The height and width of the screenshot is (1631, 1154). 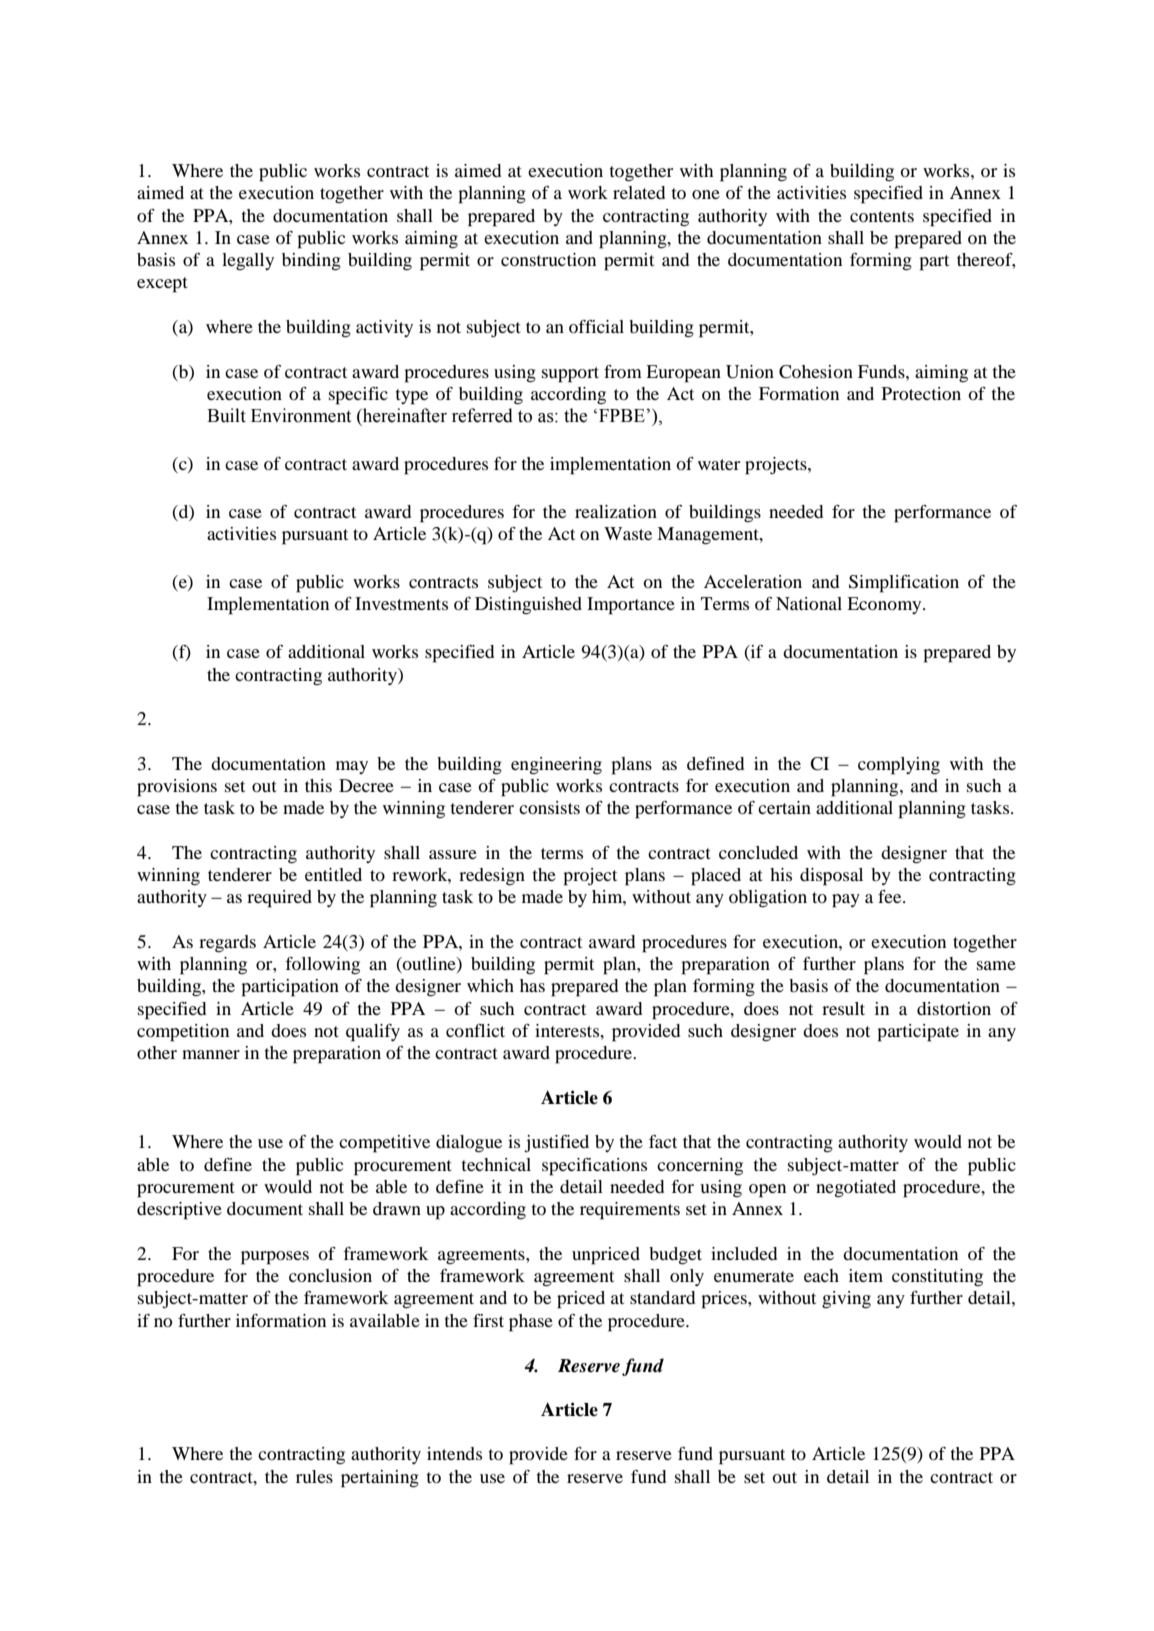 I want to click on justified, so click(x=556, y=1144).
